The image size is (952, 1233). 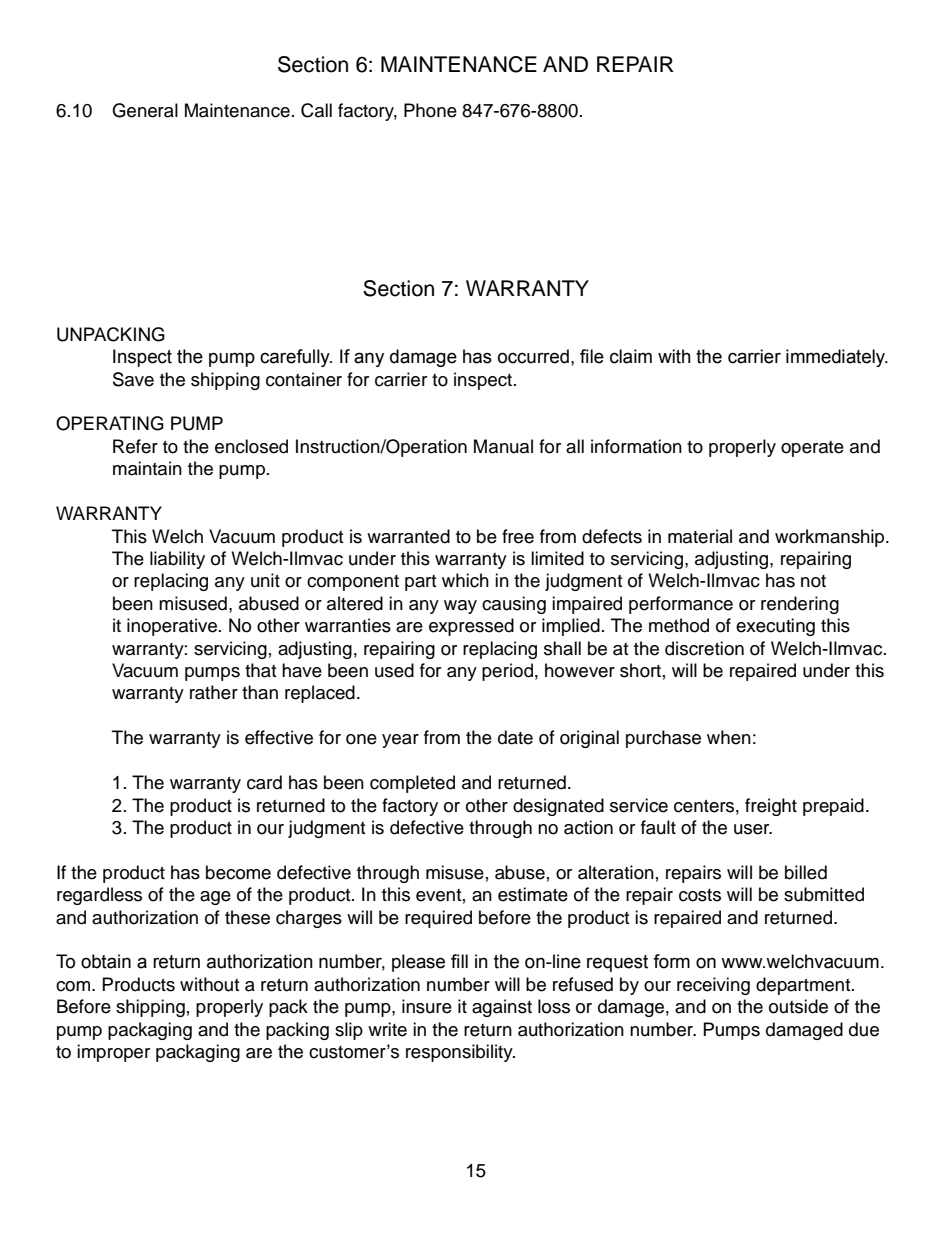 What do you see at coordinates (812, 449) in the page?
I see `operate` at bounding box center [812, 449].
